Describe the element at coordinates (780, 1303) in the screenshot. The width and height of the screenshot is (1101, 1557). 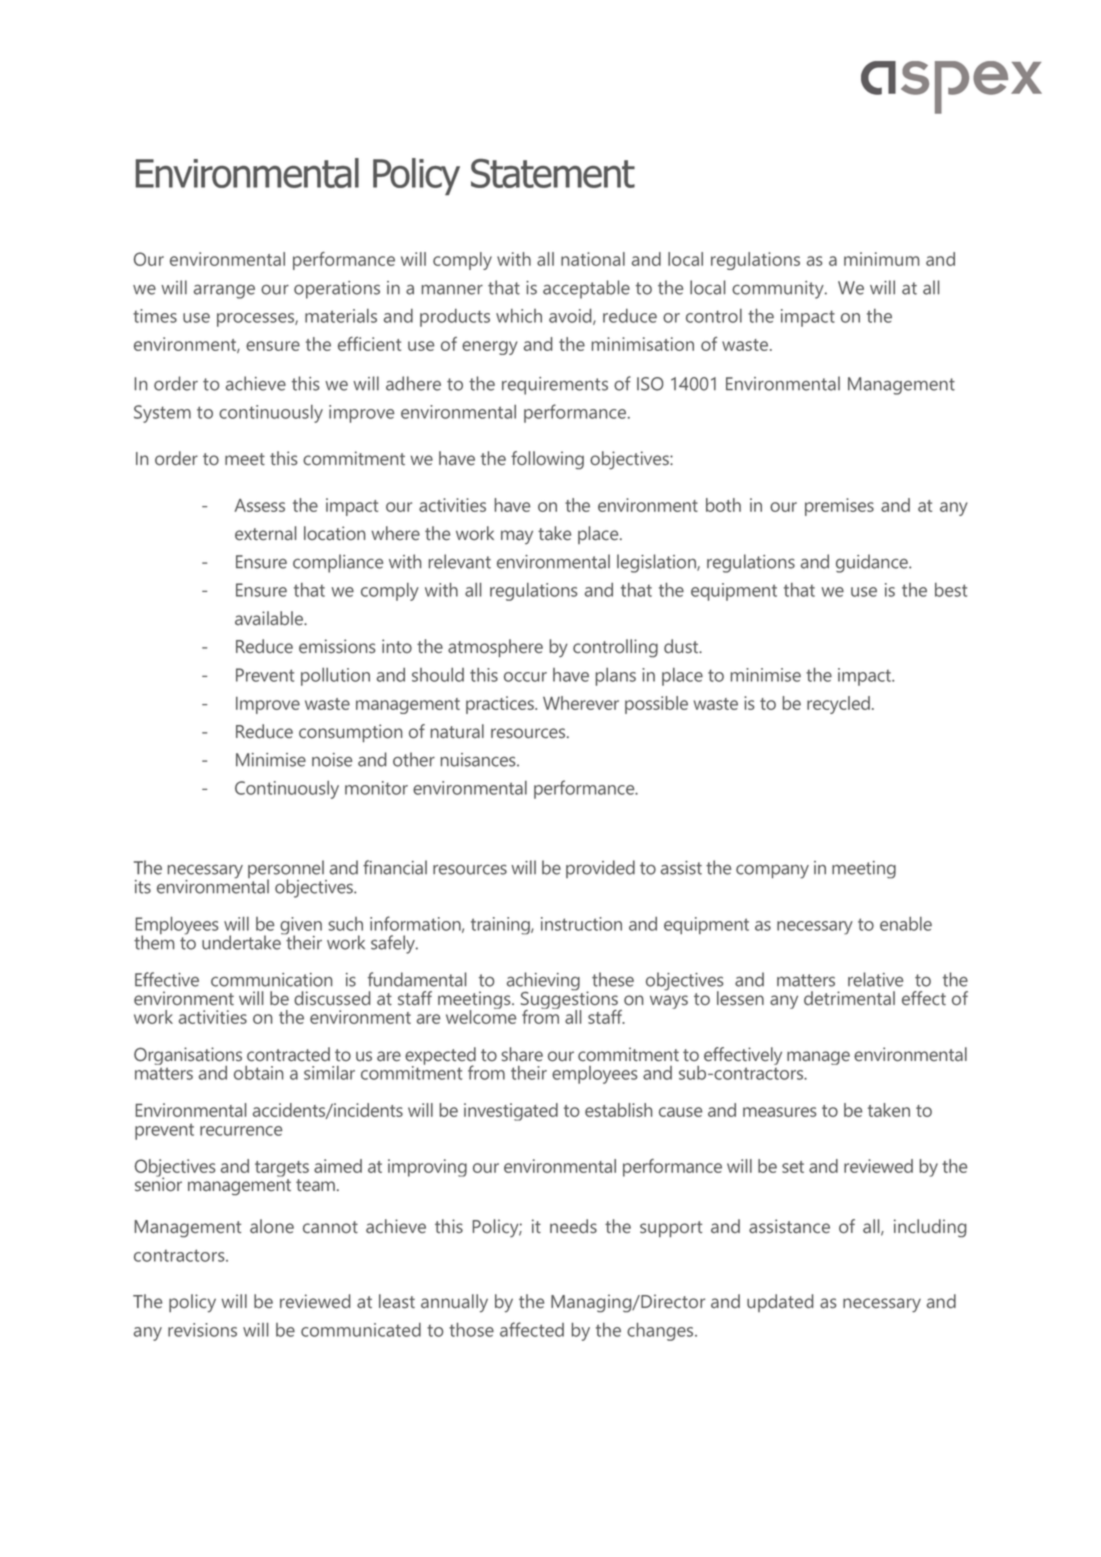
I see `updated` at that location.
